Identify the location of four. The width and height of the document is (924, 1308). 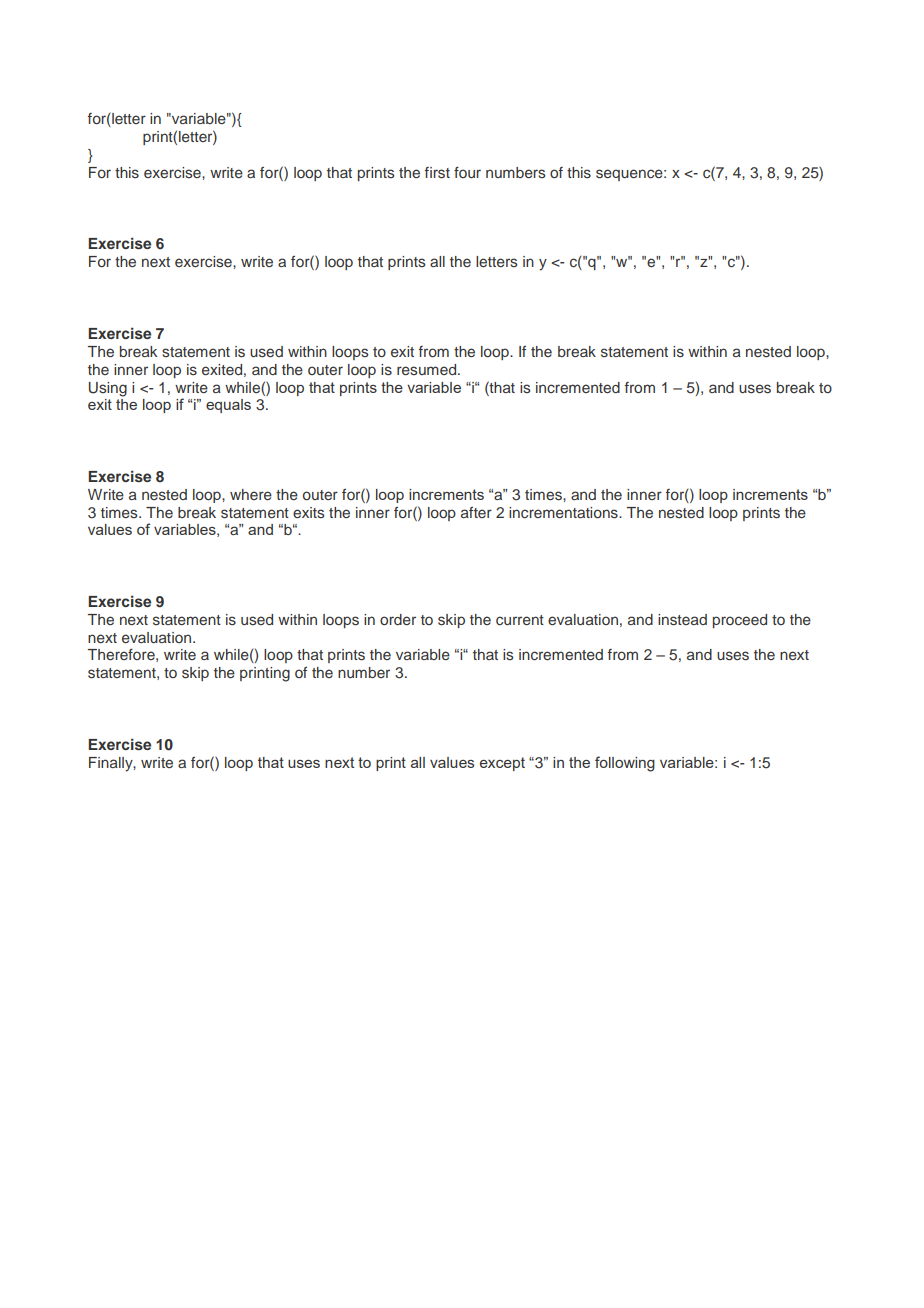
(467, 172).
